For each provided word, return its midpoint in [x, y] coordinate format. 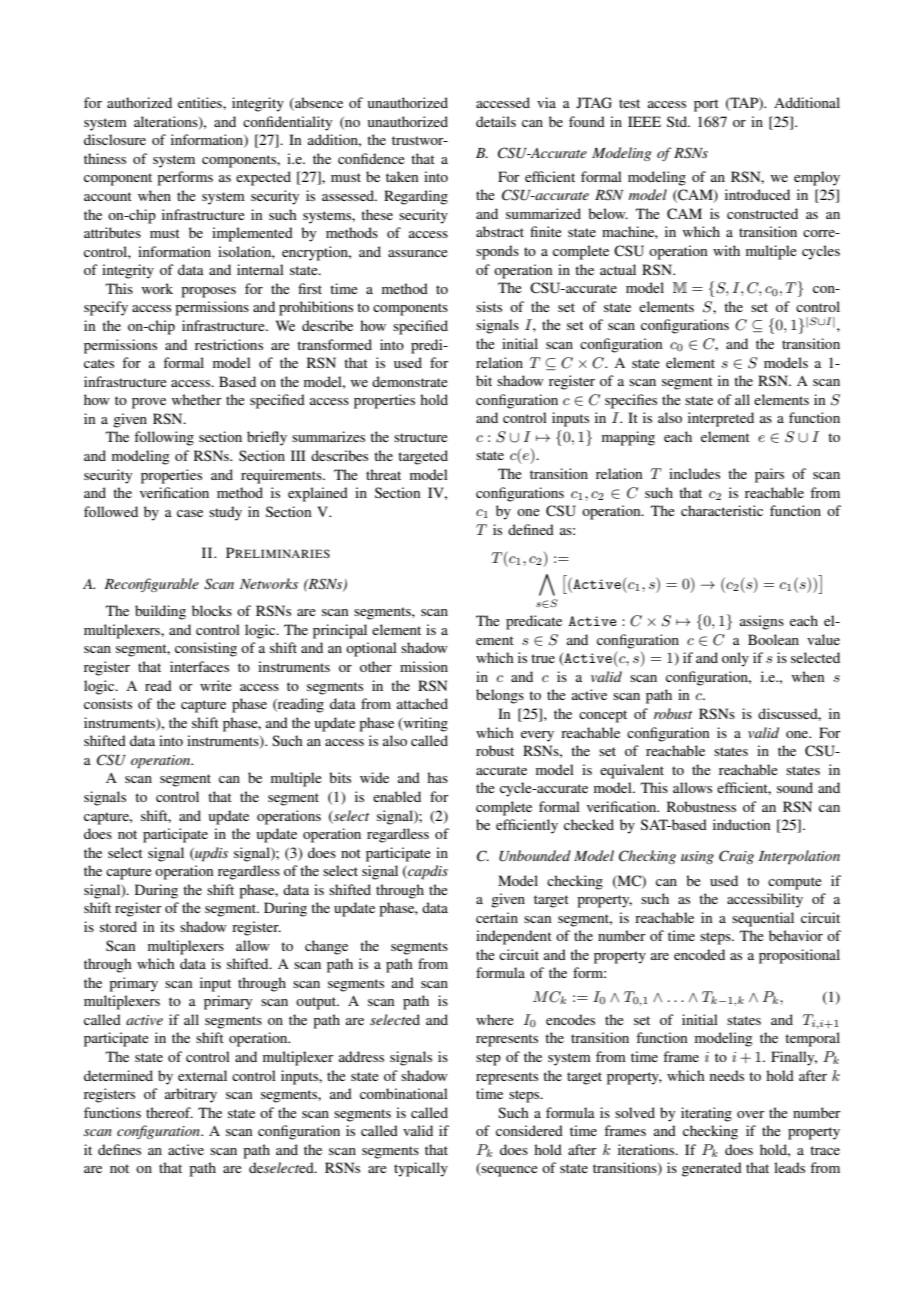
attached [422, 703]
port [706, 105]
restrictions [229, 344]
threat [383, 474]
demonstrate [410, 381]
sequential [763, 919]
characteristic [722, 510]
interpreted [721, 419]
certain [497, 917]
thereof [169, 1112]
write [216, 685]
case [190, 513]
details [496, 121]
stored [118, 926]
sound [795, 787]
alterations [167, 122]
